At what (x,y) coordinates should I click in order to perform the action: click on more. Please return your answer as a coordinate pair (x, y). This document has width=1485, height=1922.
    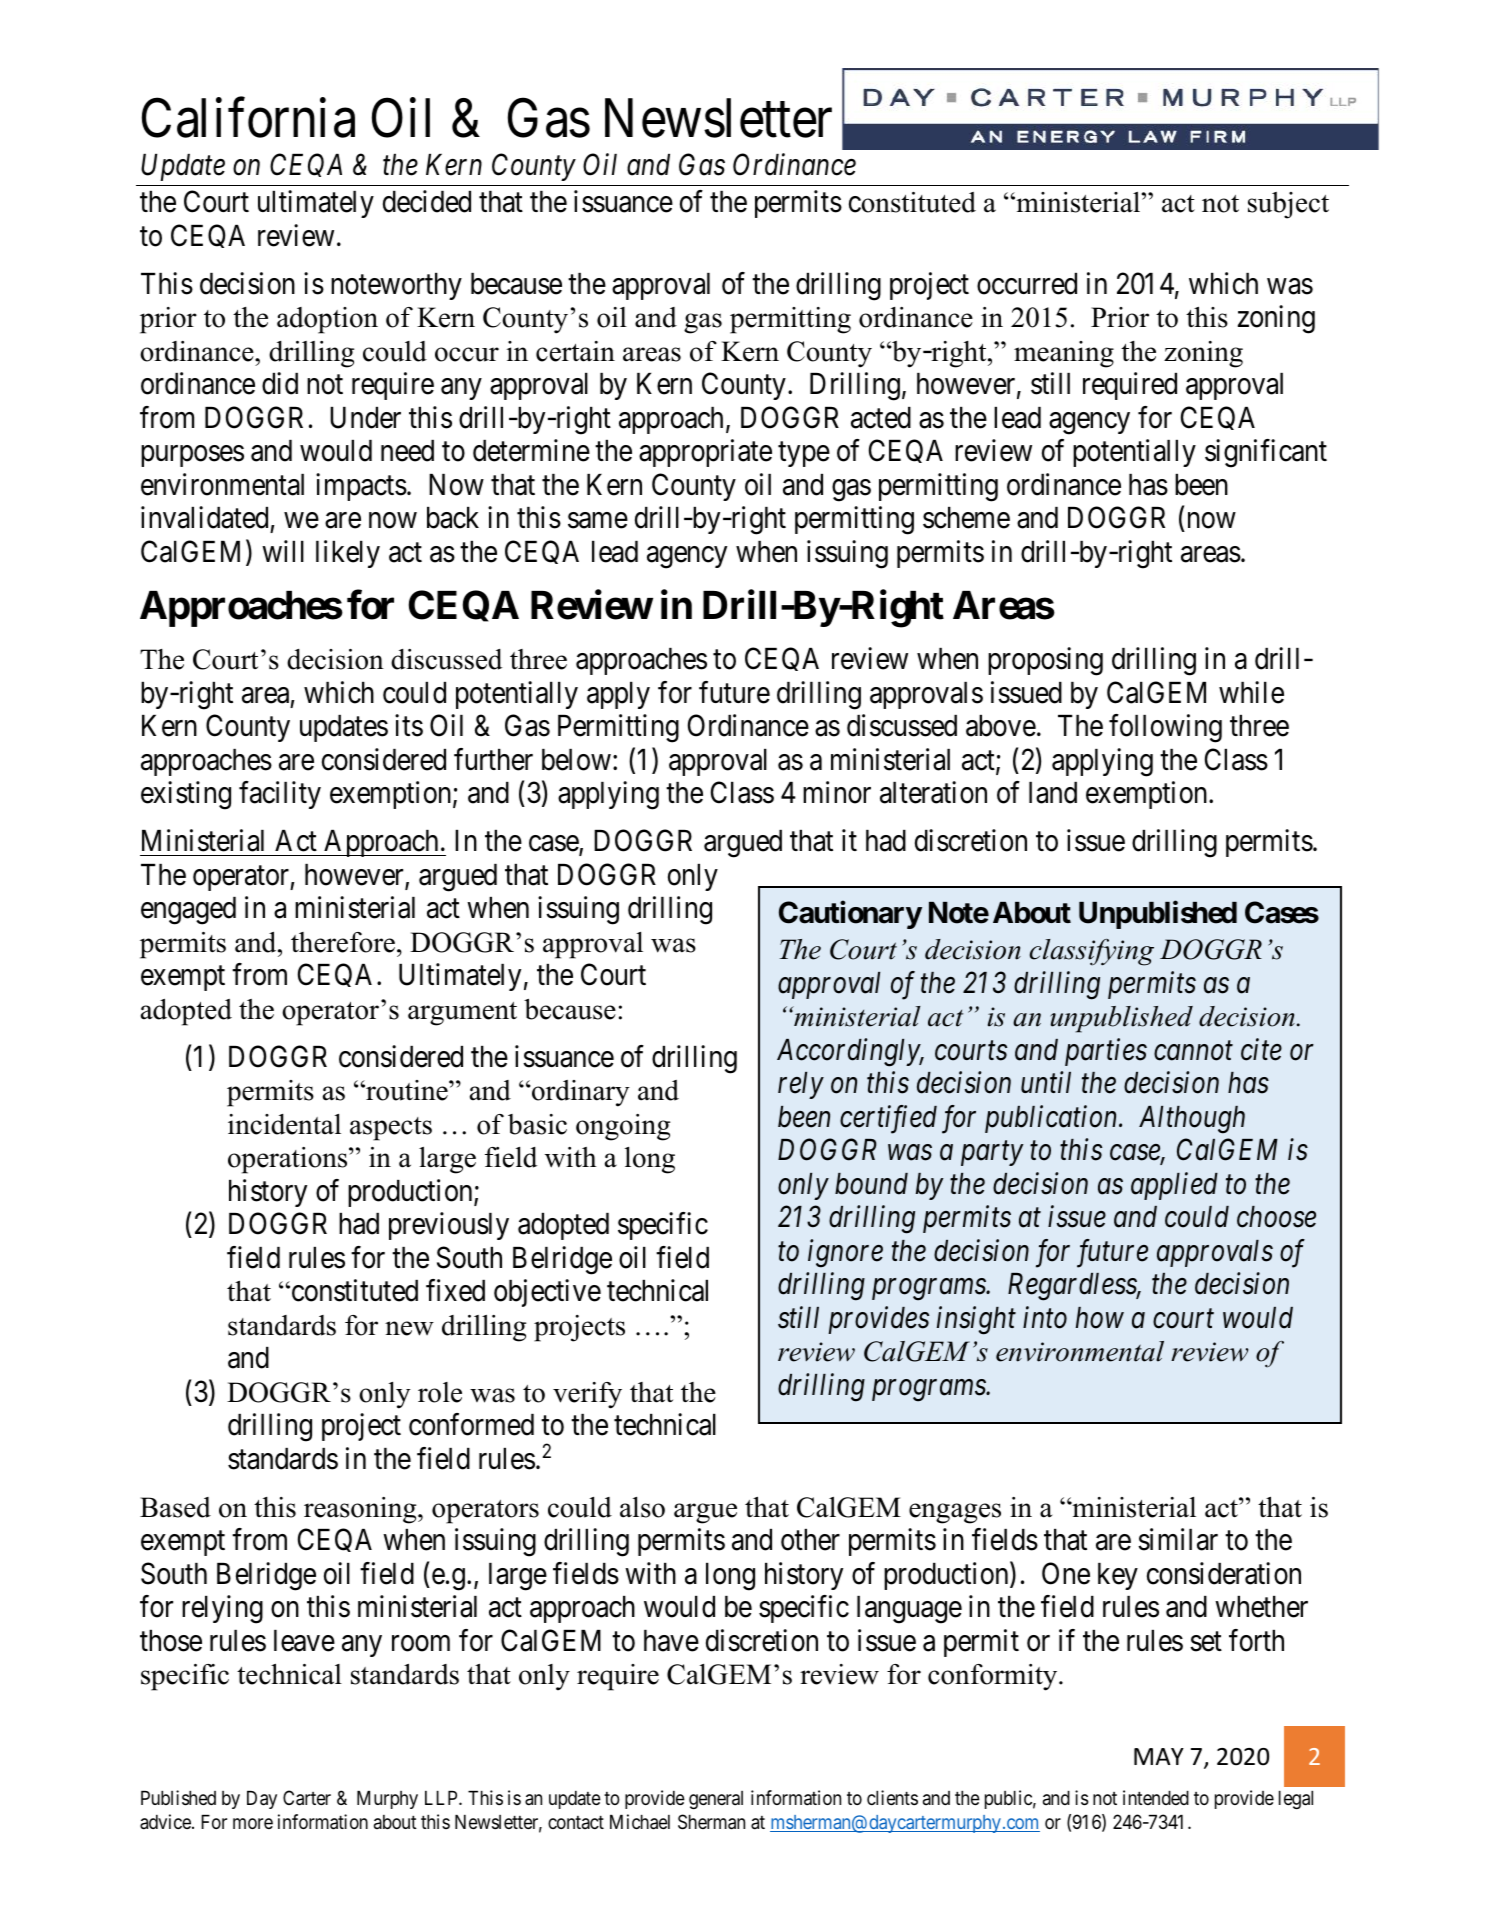
    Looking at the image, I should click on (253, 1823).
